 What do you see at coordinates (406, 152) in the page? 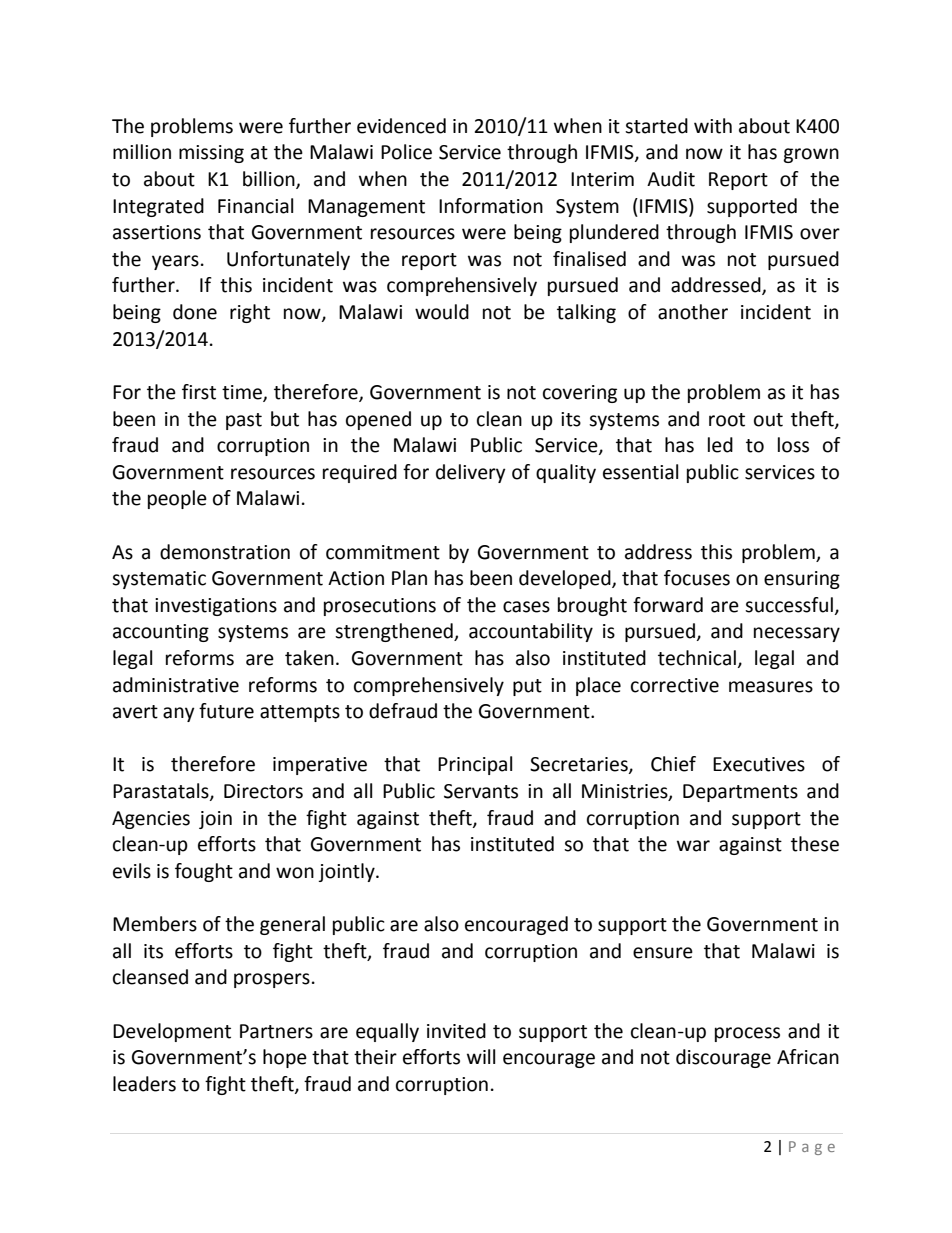
I see `Police` at bounding box center [406, 152].
